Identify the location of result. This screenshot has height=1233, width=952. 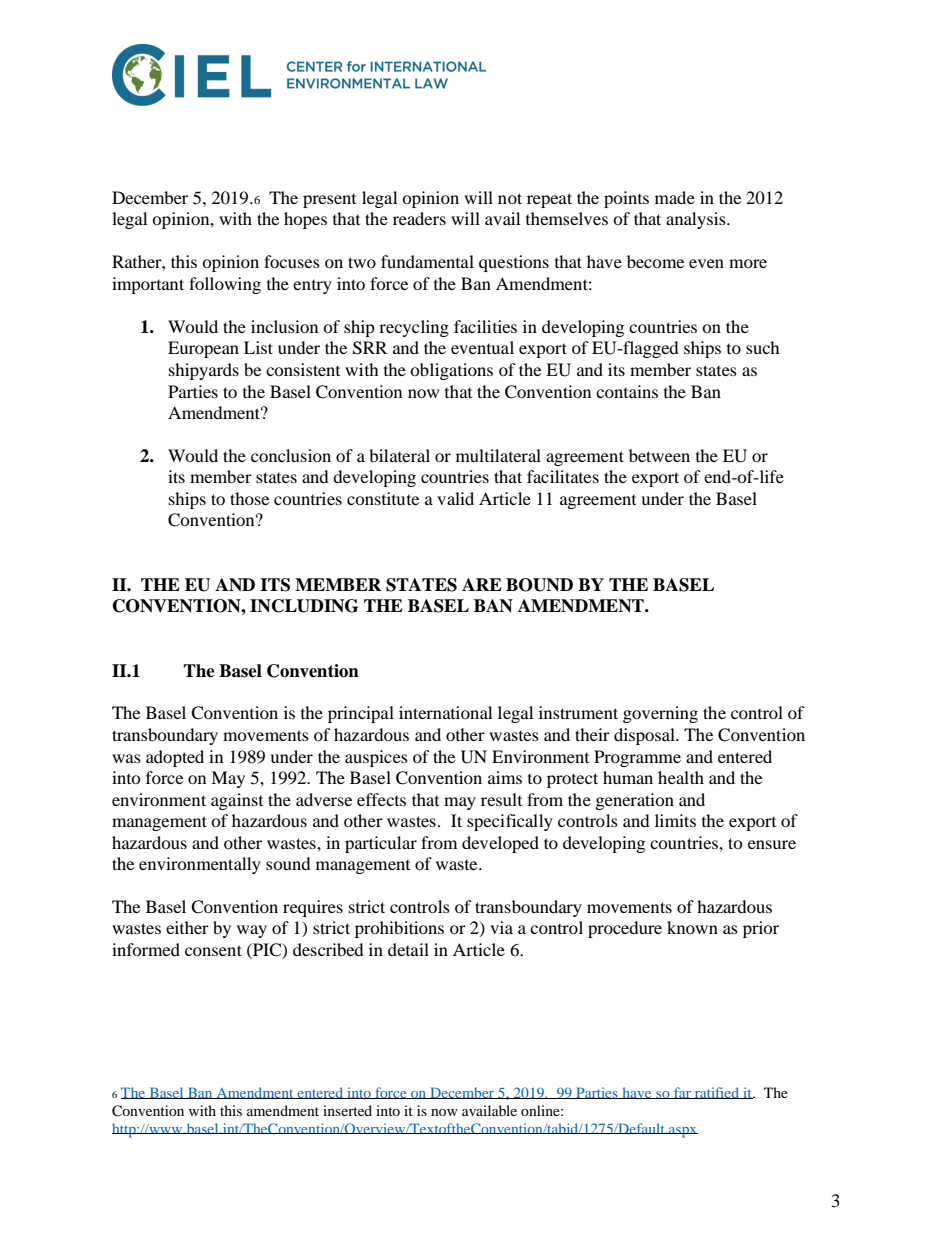
(501, 799).
